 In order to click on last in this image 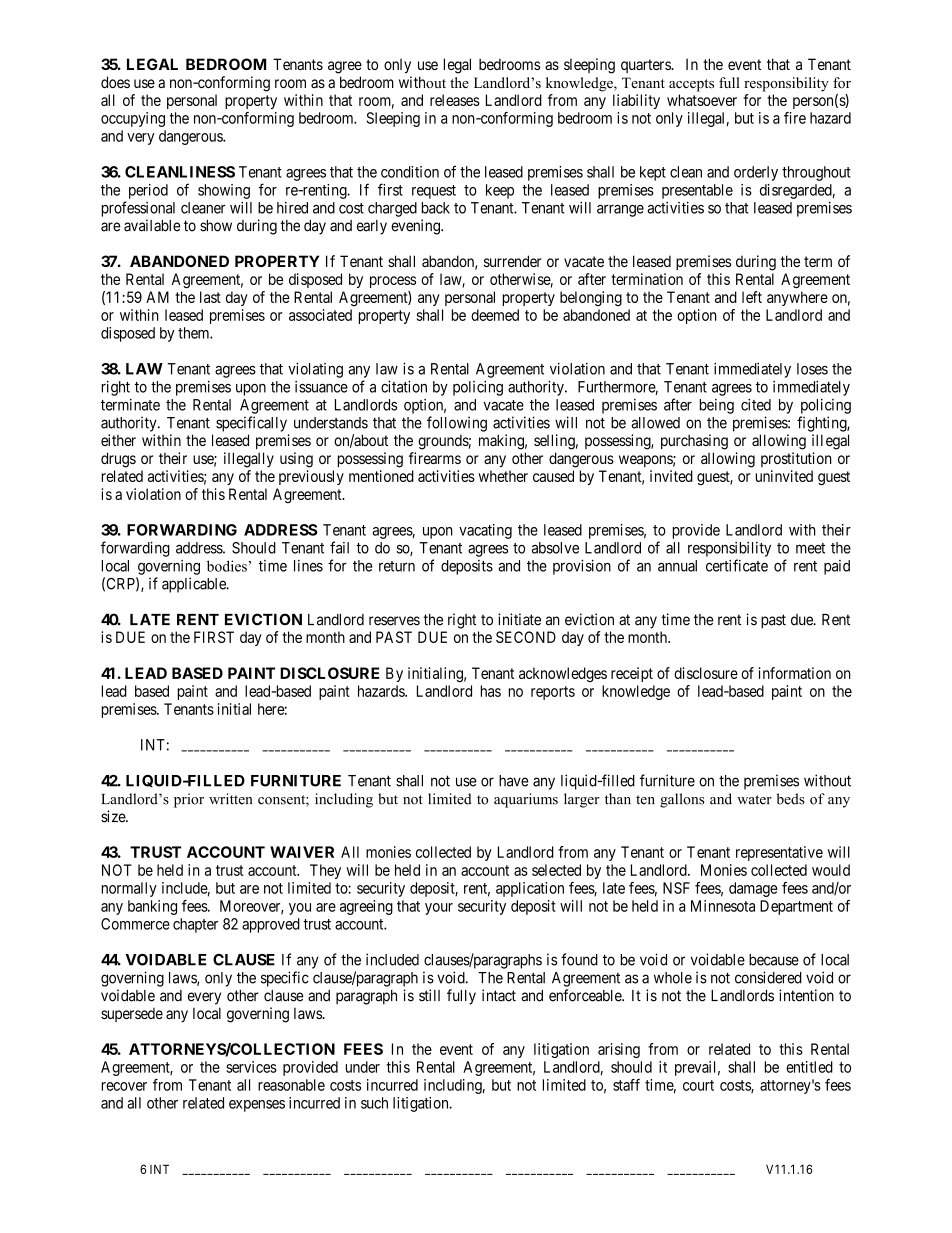, I will do `click(210, 297)`.
